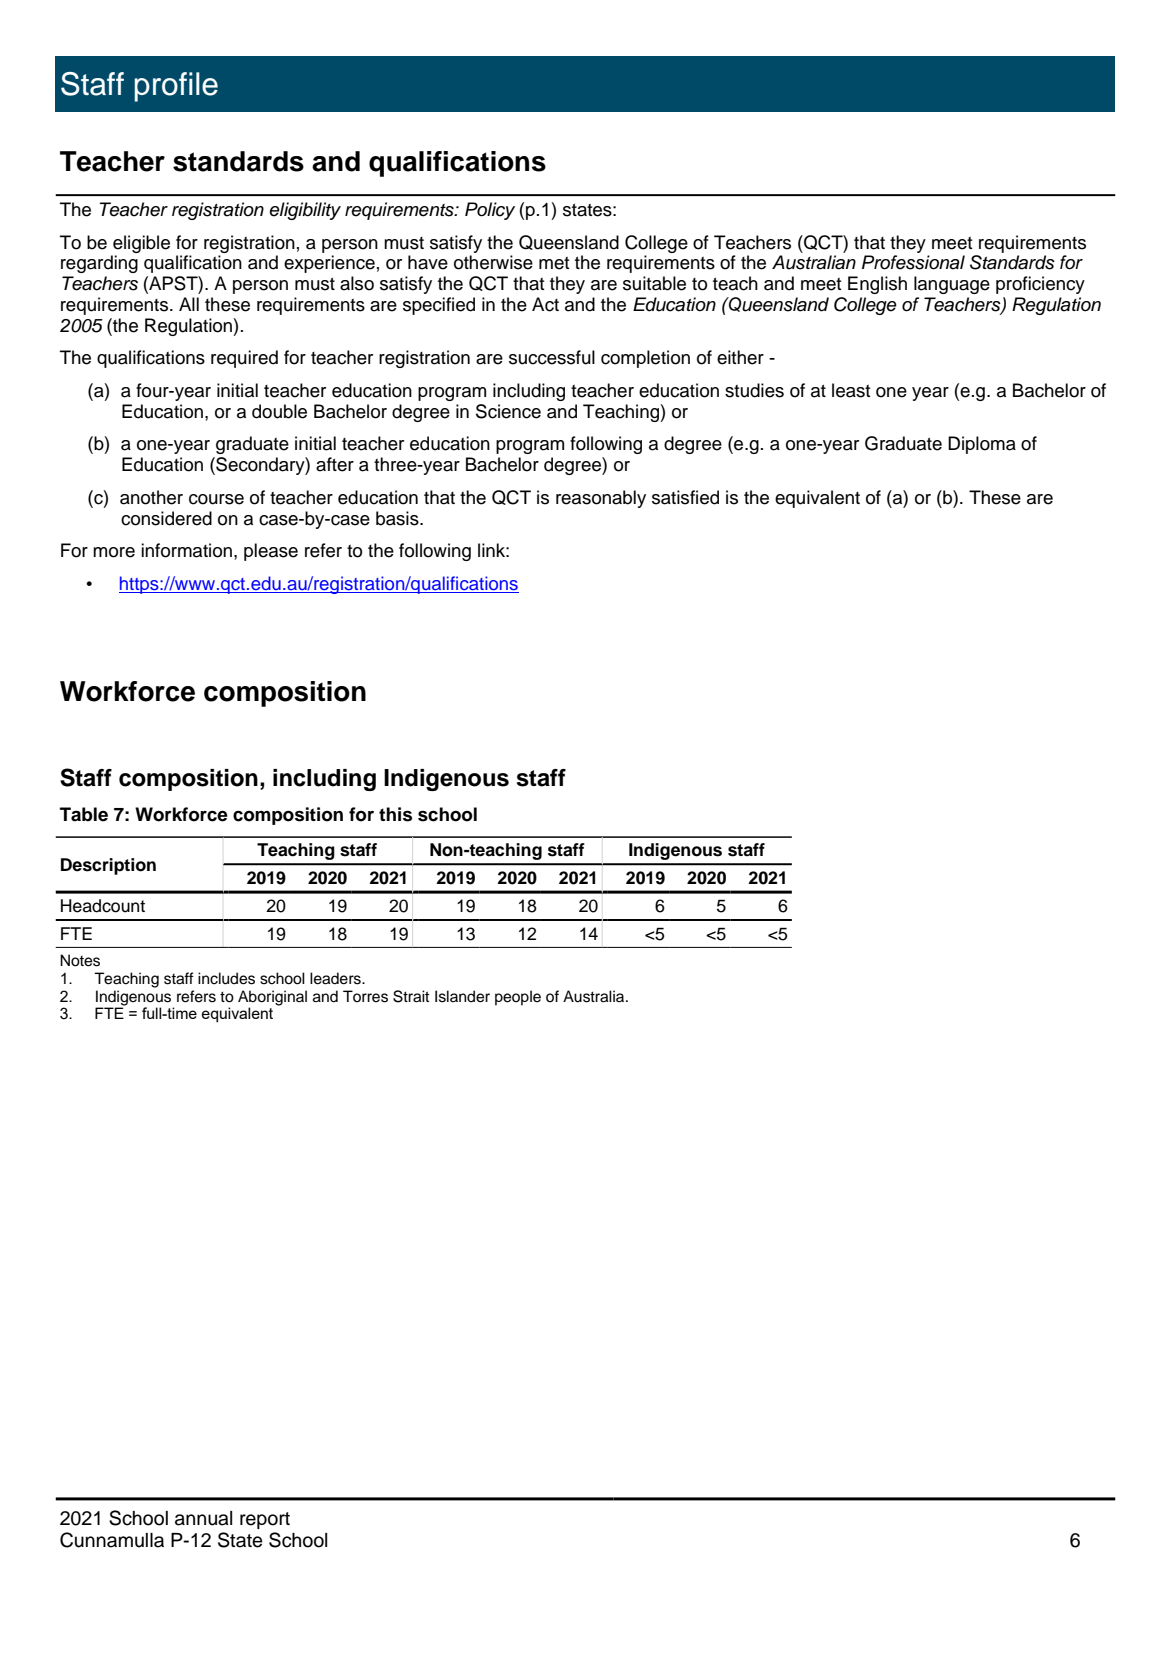  I want to click on satisfied, so click(685, 497).
